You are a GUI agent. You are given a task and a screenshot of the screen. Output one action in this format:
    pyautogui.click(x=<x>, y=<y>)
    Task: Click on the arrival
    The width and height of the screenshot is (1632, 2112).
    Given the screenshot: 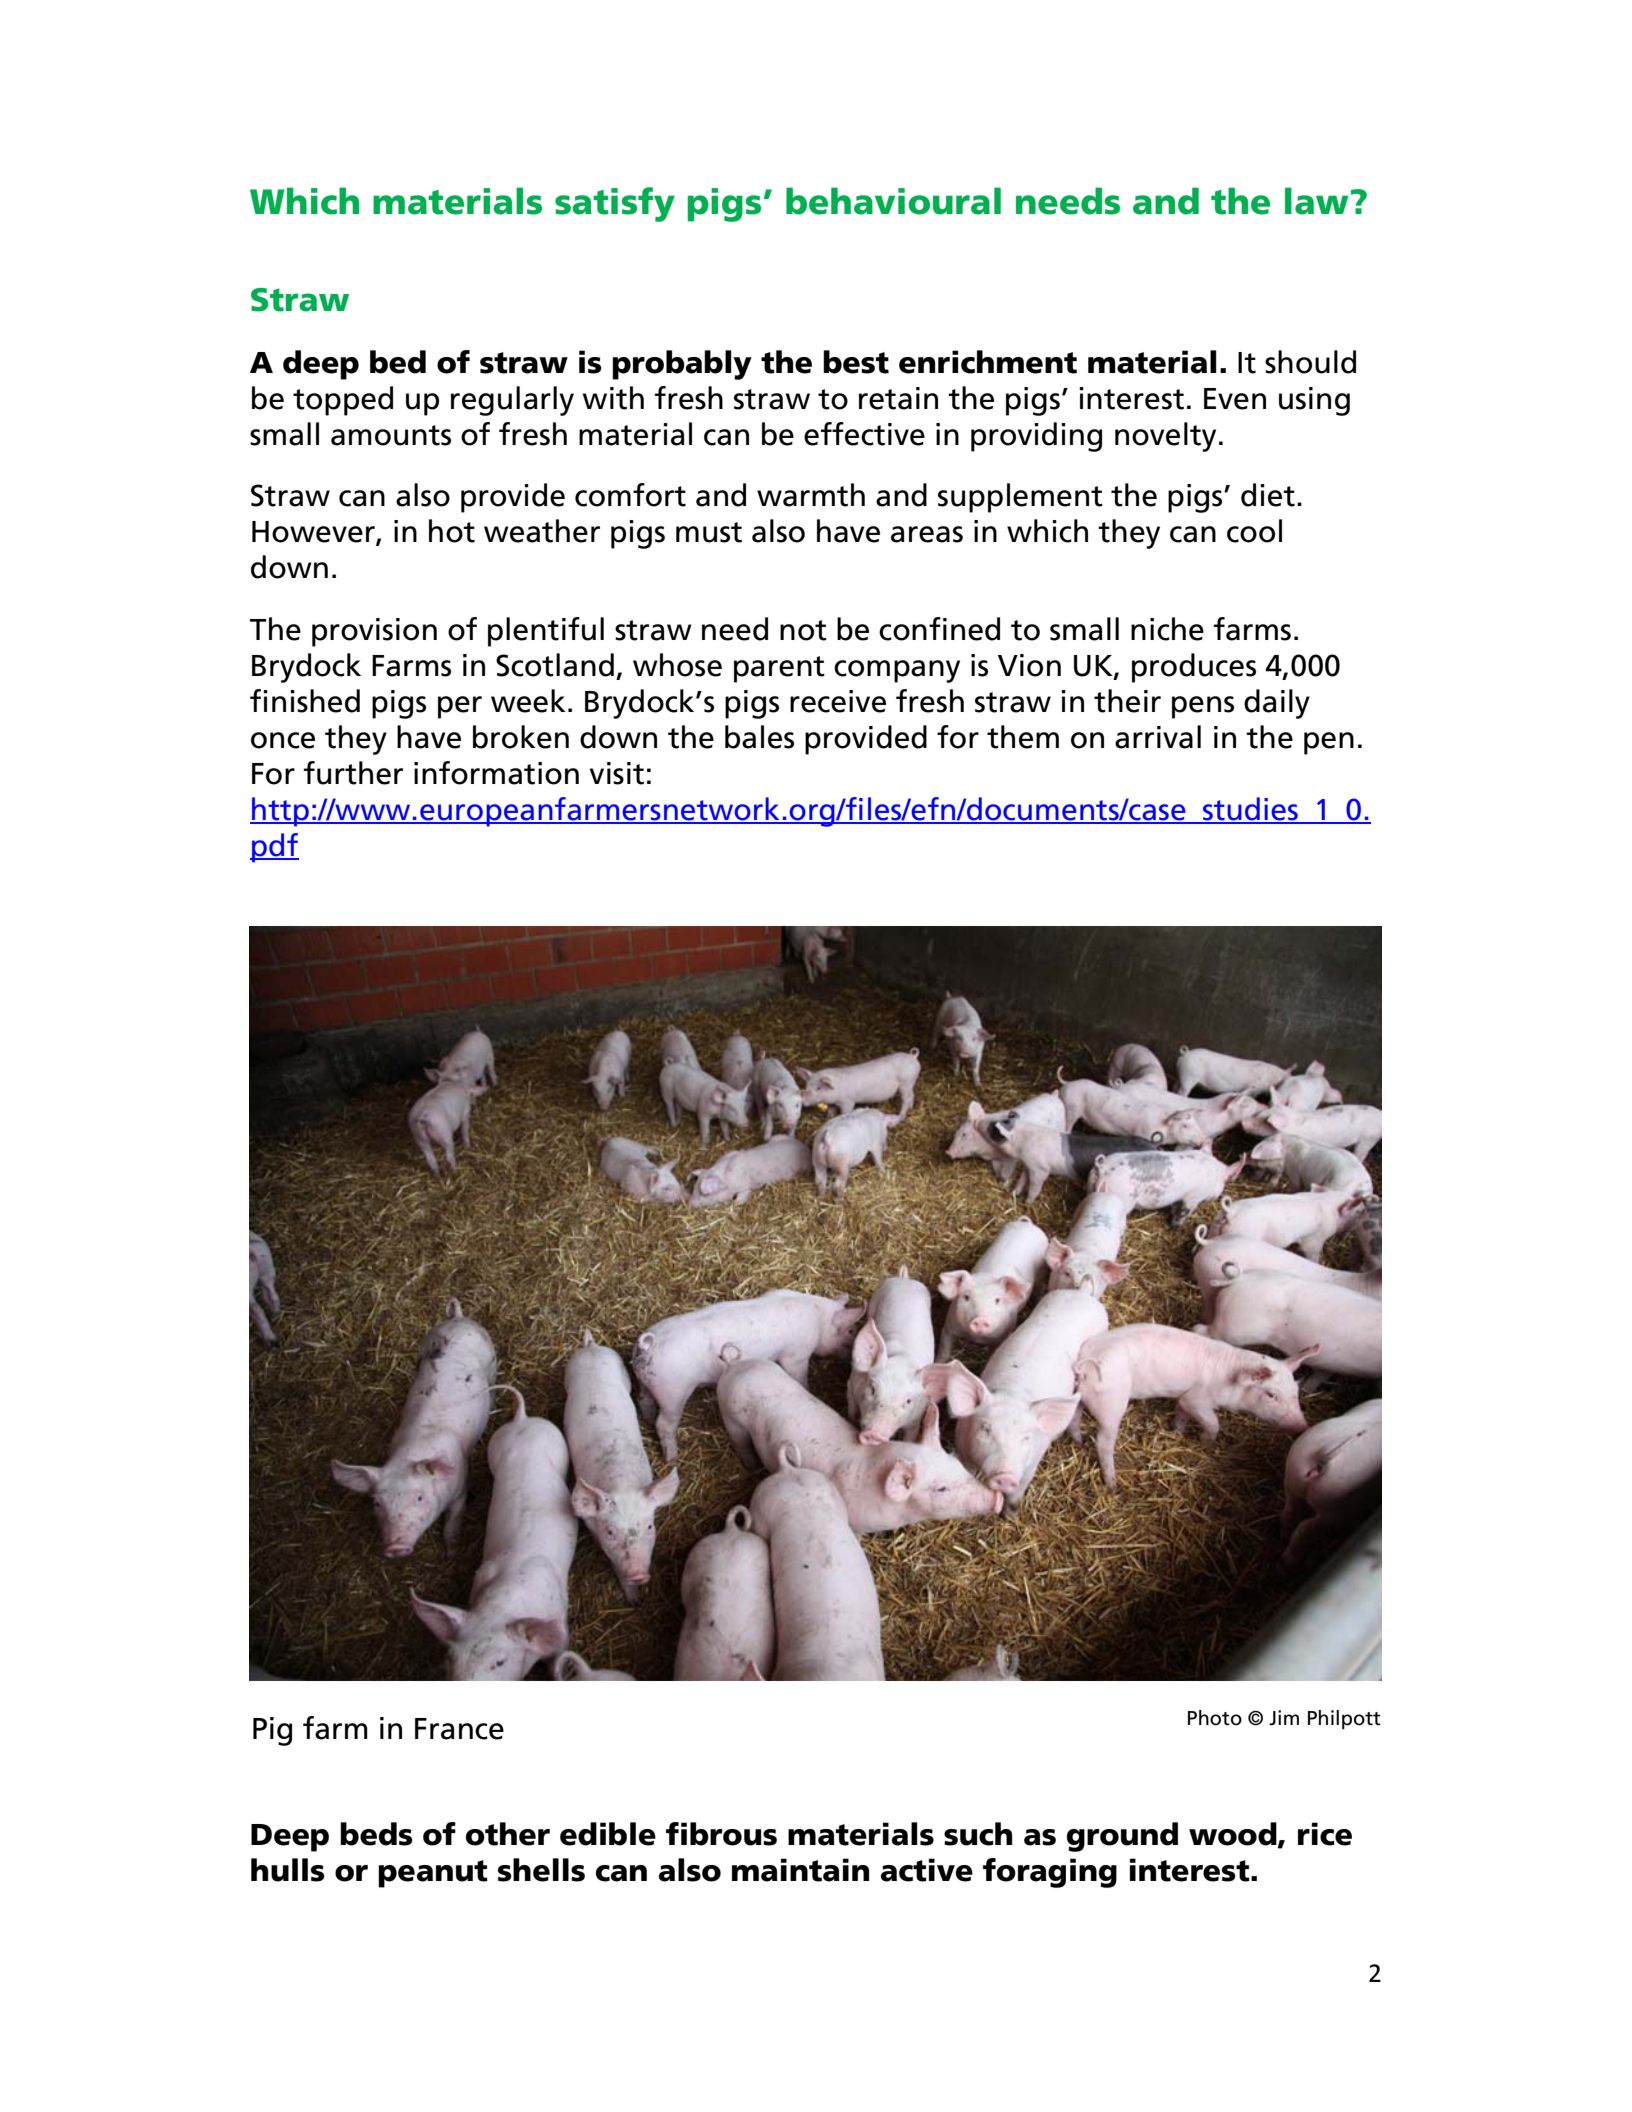 What is the action you would take?
    pyautogui.click(x=1158, y=737)
